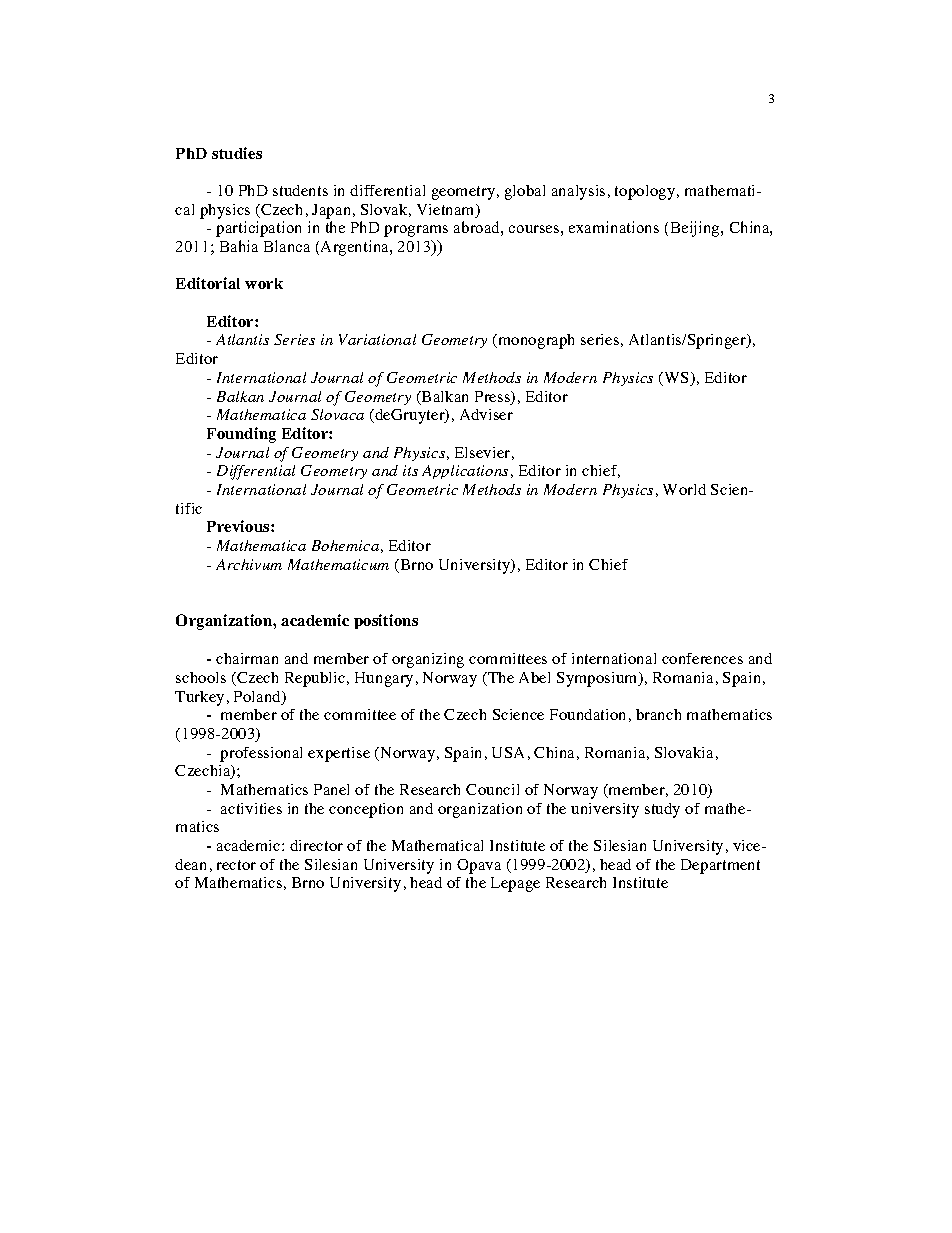 The image size is (952, 1233). What do you see at coordinates (237, 153) in the screenshot?
I see `studies` at bounding box center [237, 153].
